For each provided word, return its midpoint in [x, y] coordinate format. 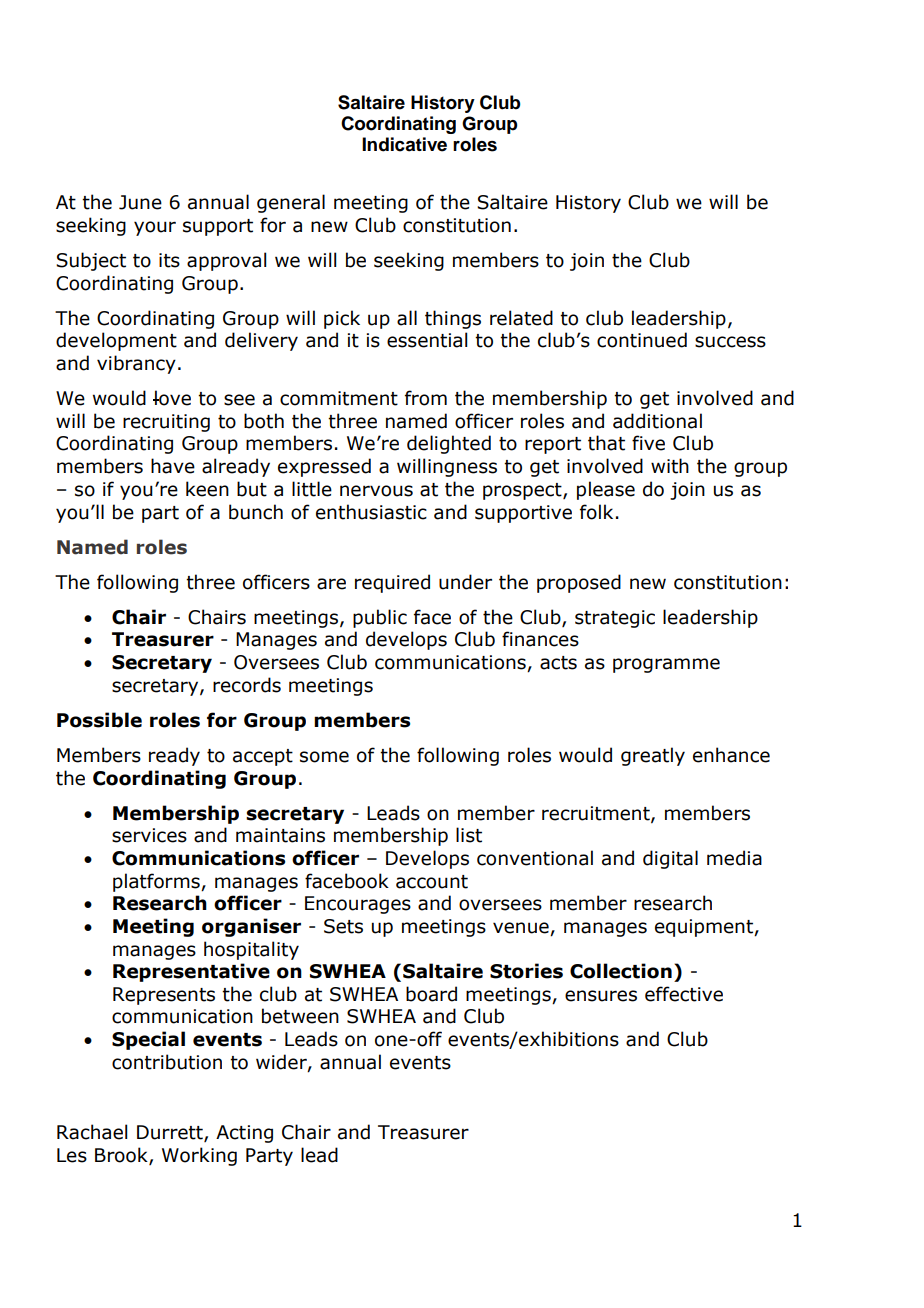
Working [199, 1156]
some [324, 757]
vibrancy [136, 364]
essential [427, 340]
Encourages [358, 905]
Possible [99, 720]
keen [207, 489]
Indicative [404, 144]
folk [596, 512]
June [140, 202]
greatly [653, 756]
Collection [621, 971]
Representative [191, 972]
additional [657, 421]
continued [642, 340]
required [392, 583]
